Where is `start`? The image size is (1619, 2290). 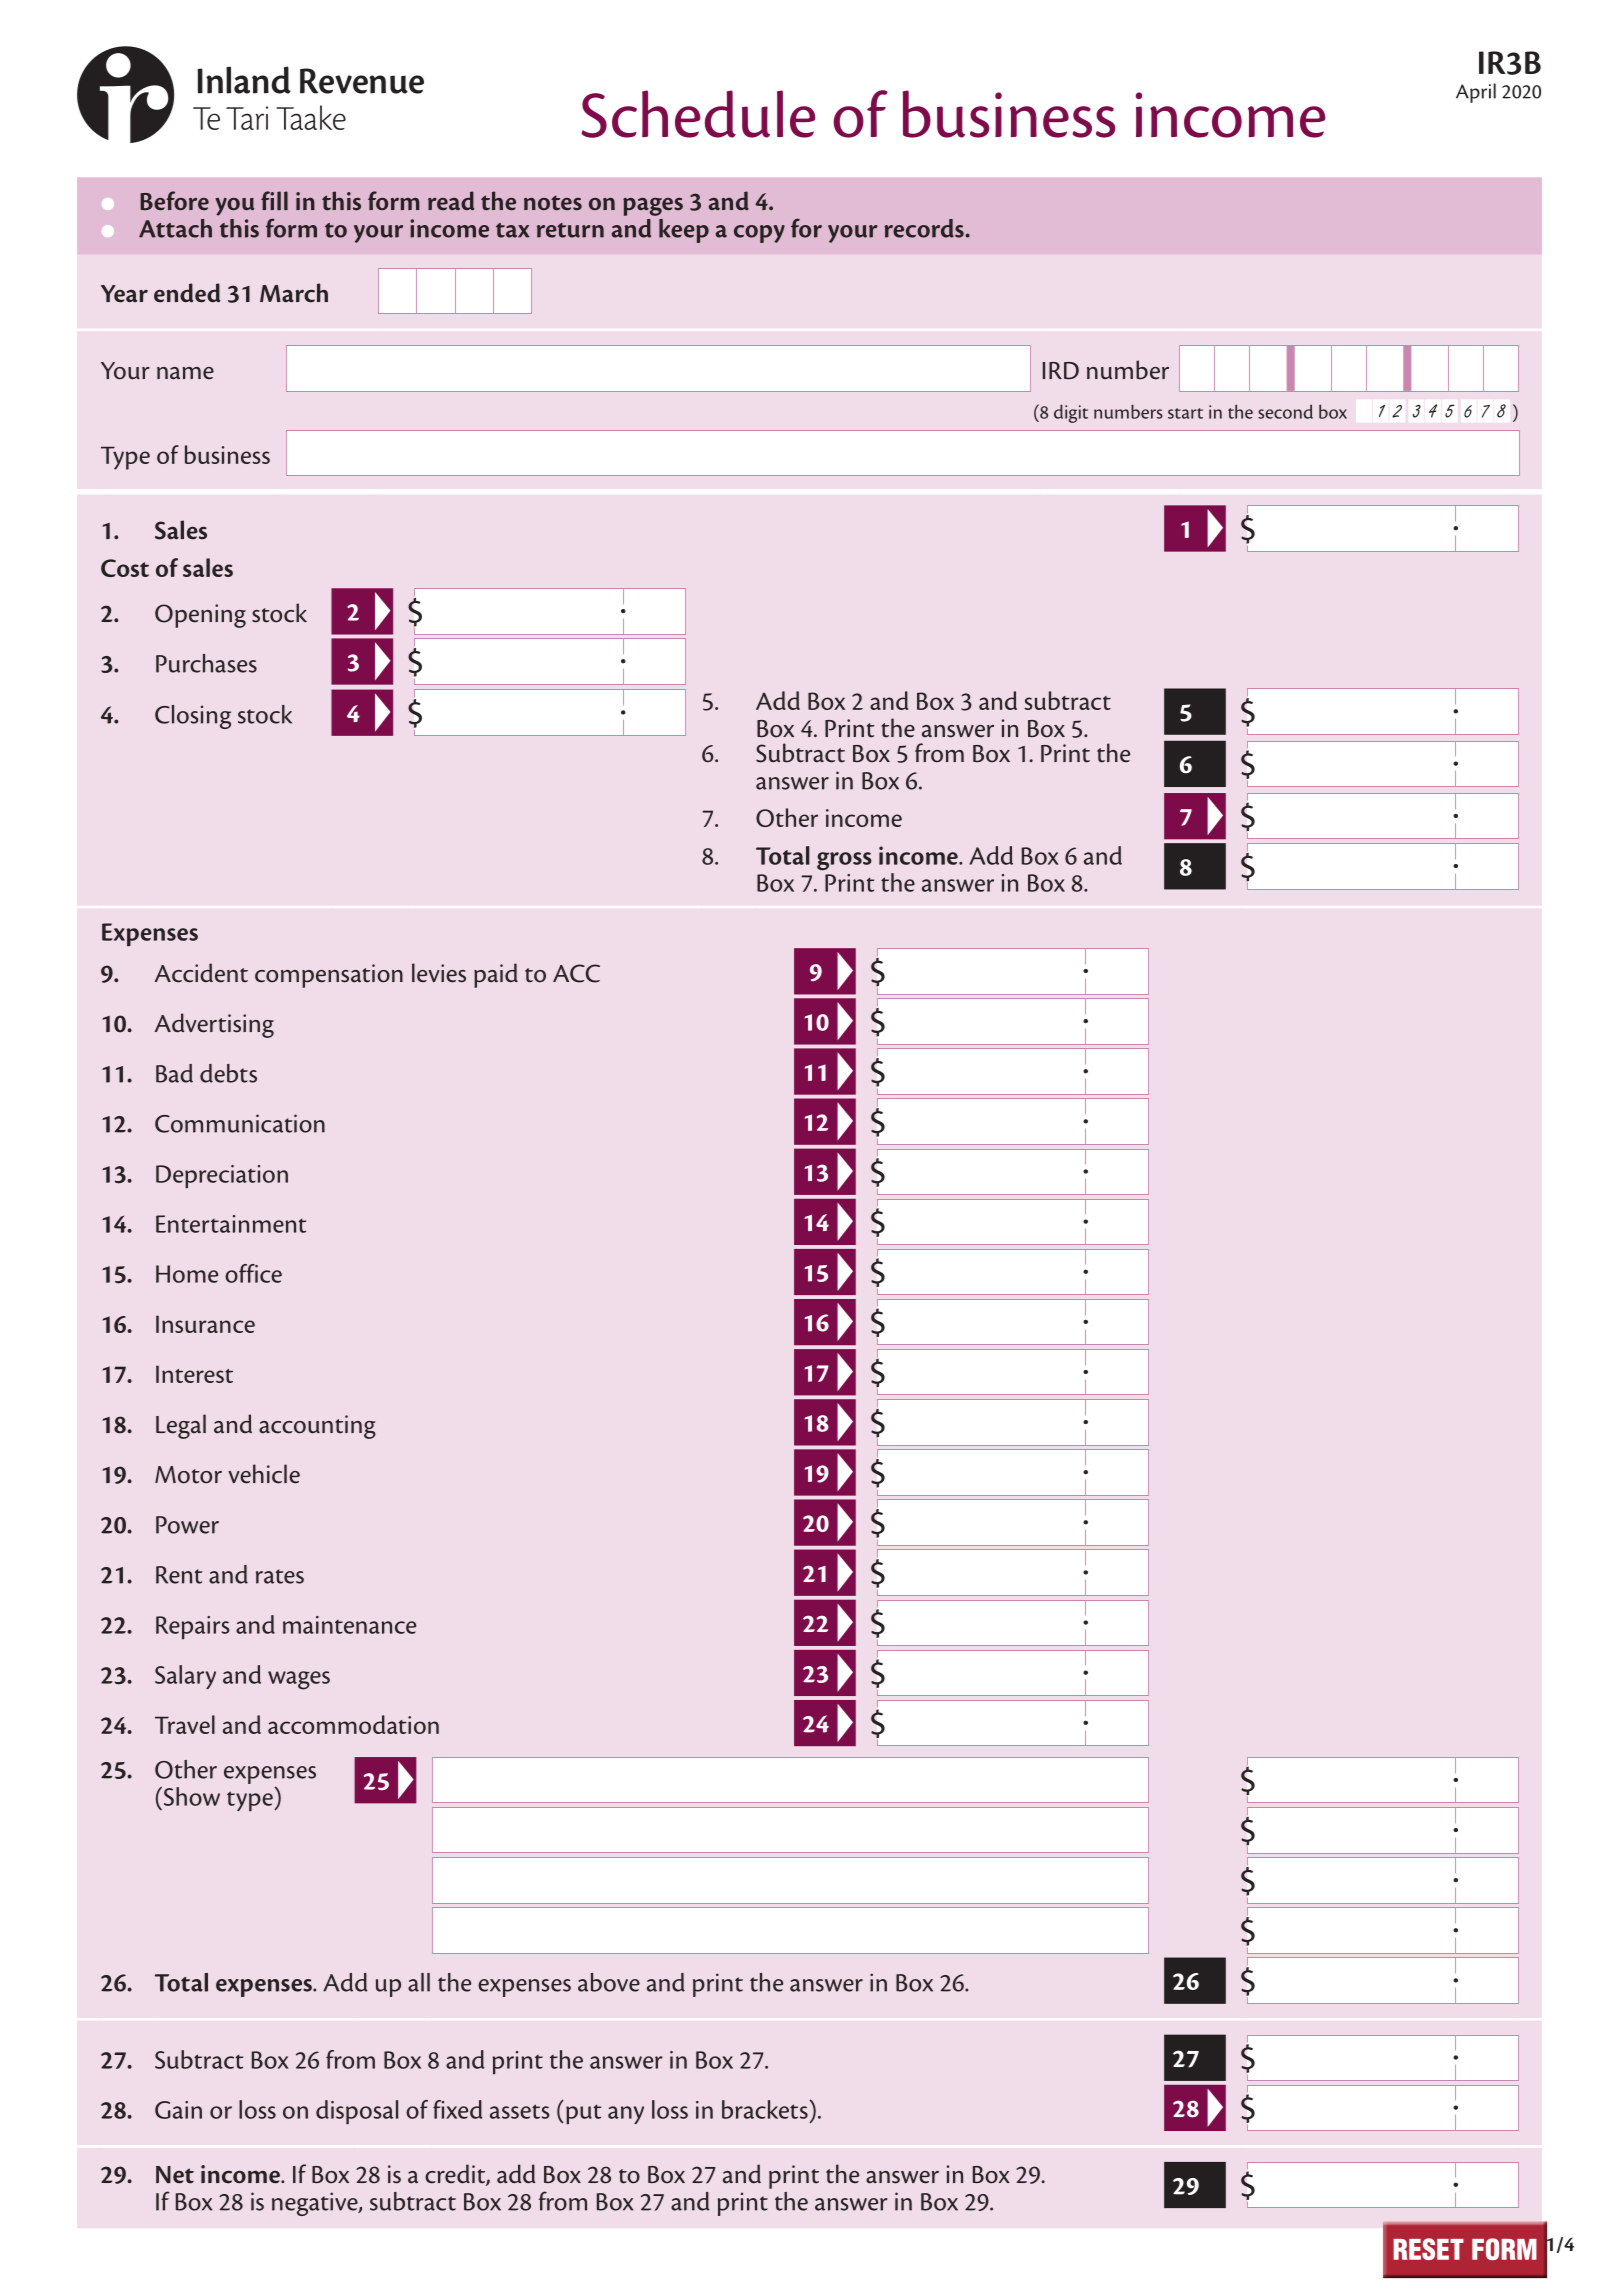
start is located at coordinates (1185, 413).
